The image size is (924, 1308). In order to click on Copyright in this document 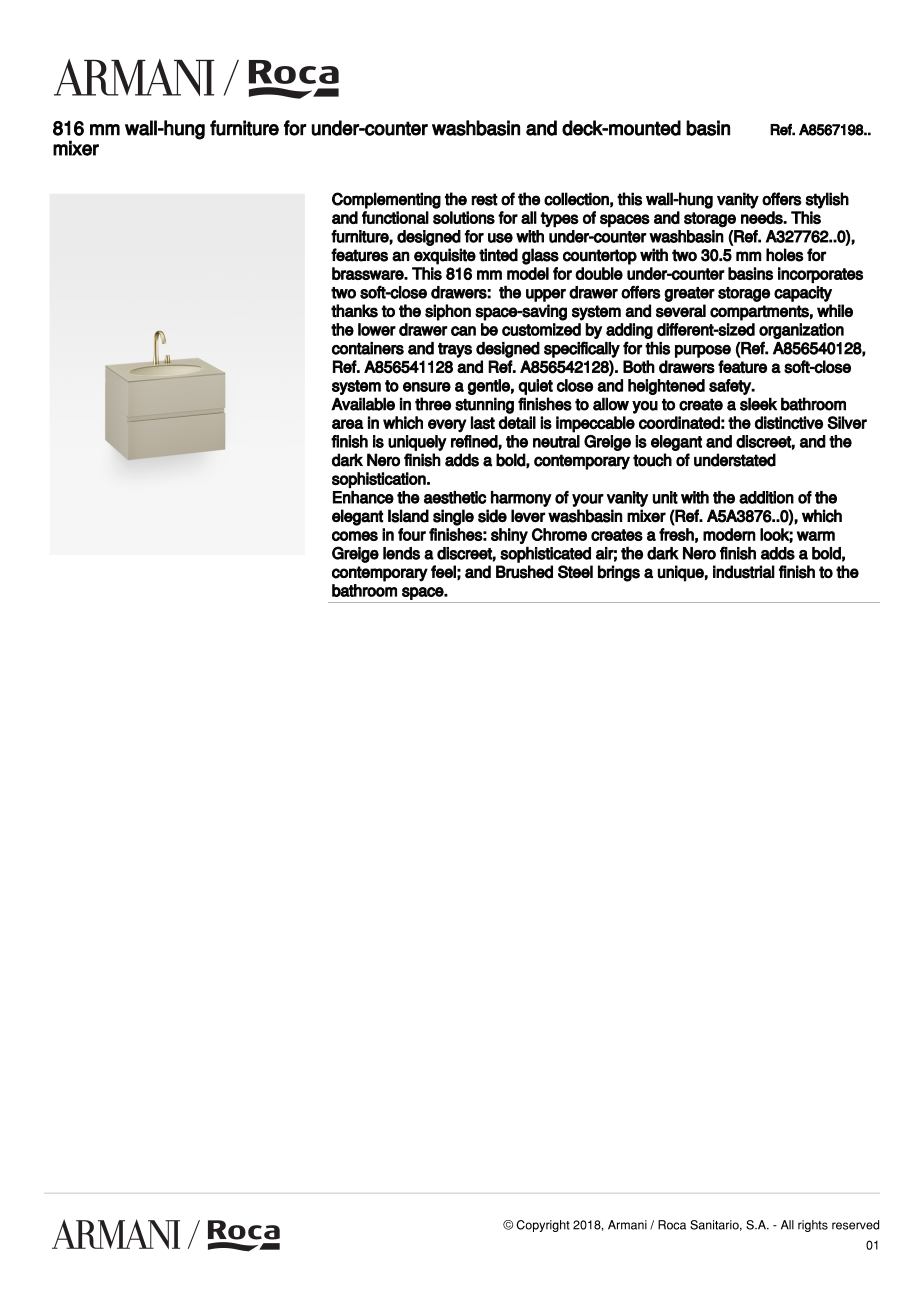, I will do `click(543, 1226)`.
